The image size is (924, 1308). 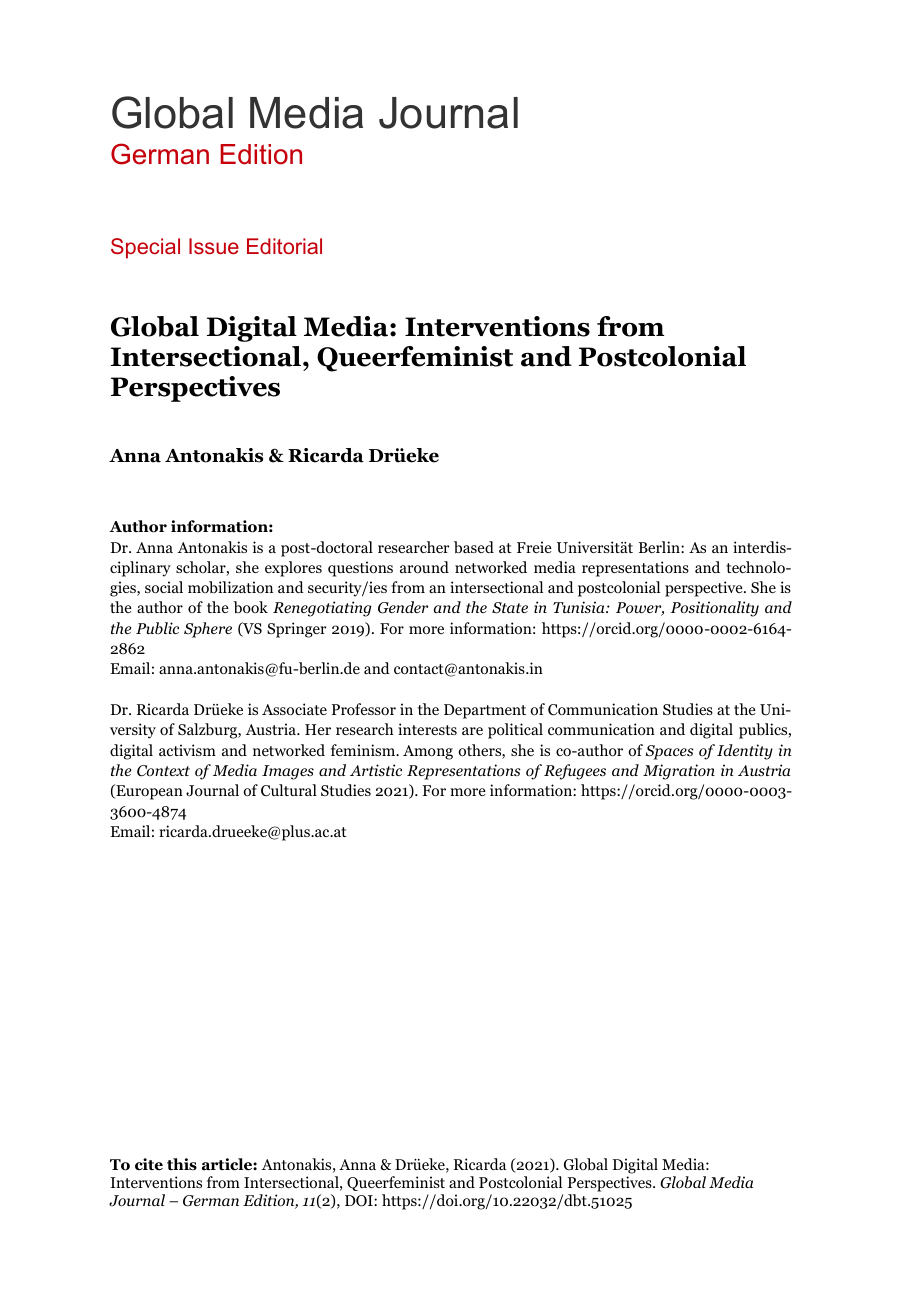 I want to click on Artistic, so click(x=376, y=770).
